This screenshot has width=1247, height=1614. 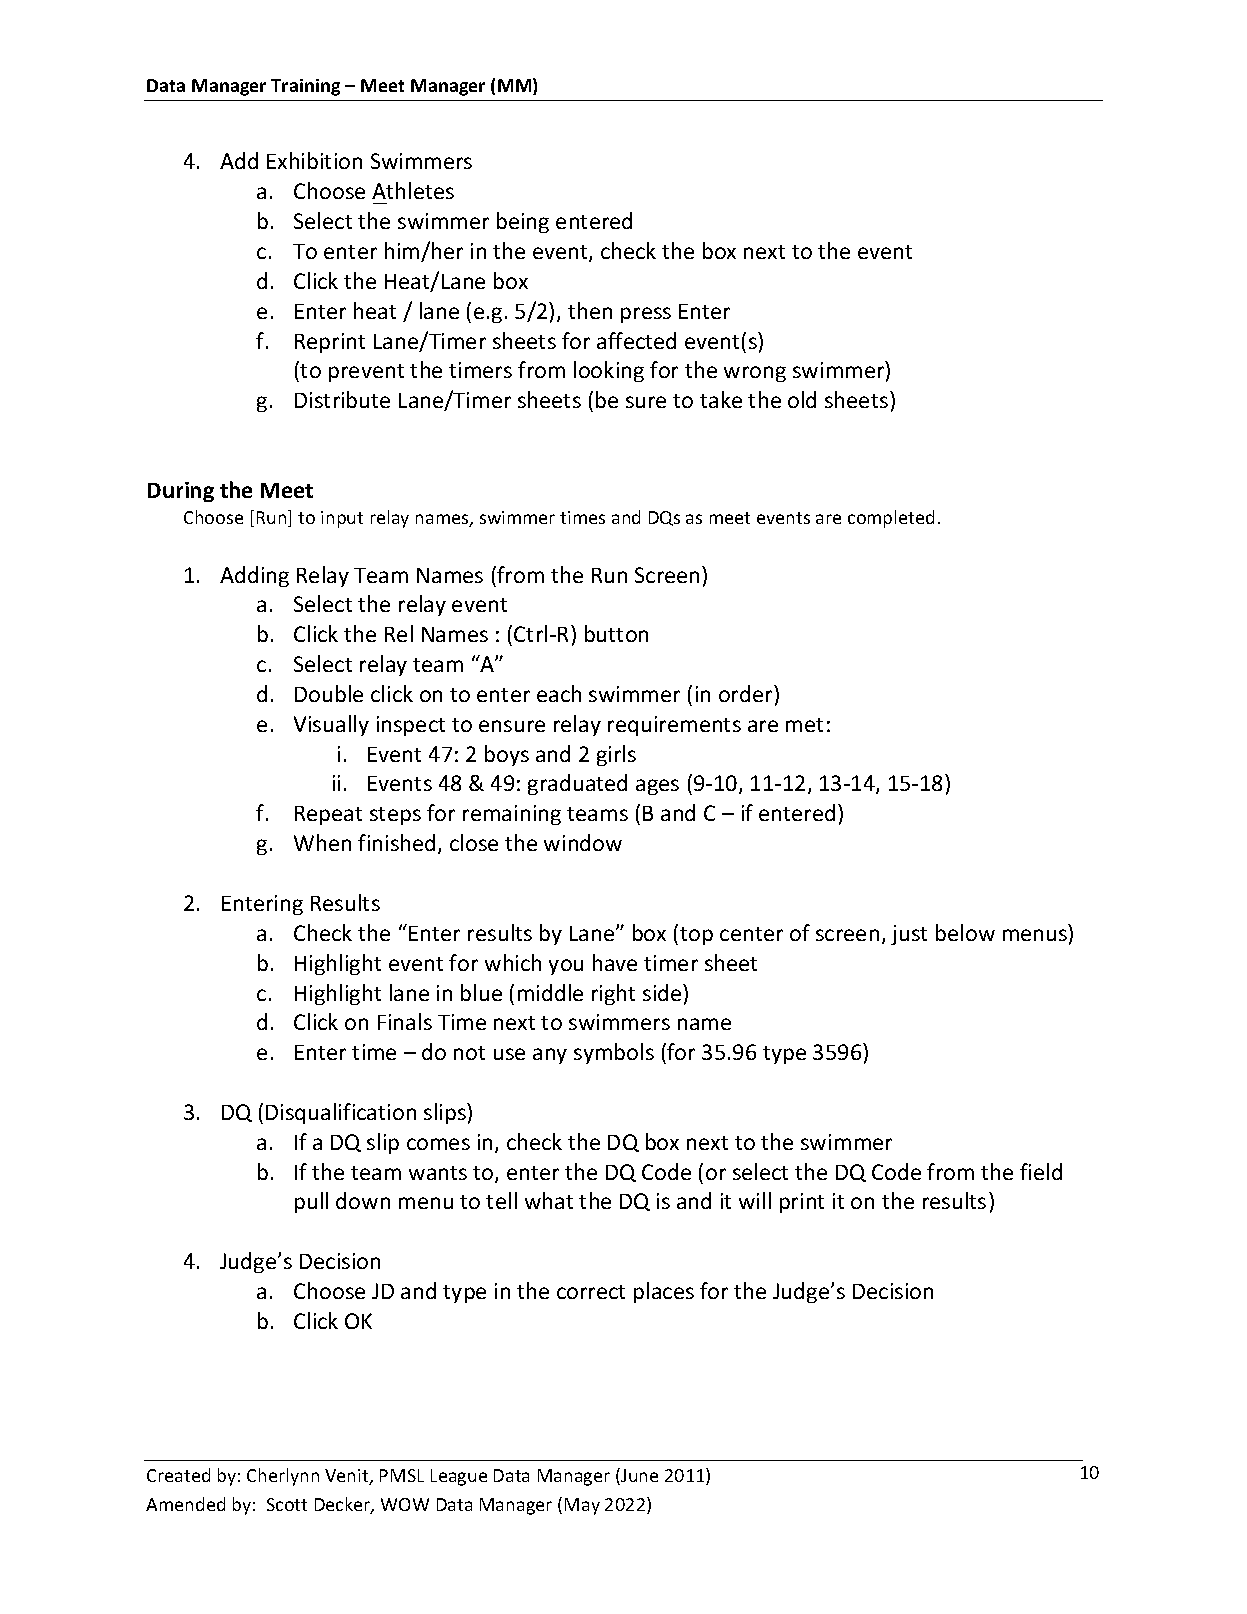 I want to click on each, so click(x=559, y=693).
